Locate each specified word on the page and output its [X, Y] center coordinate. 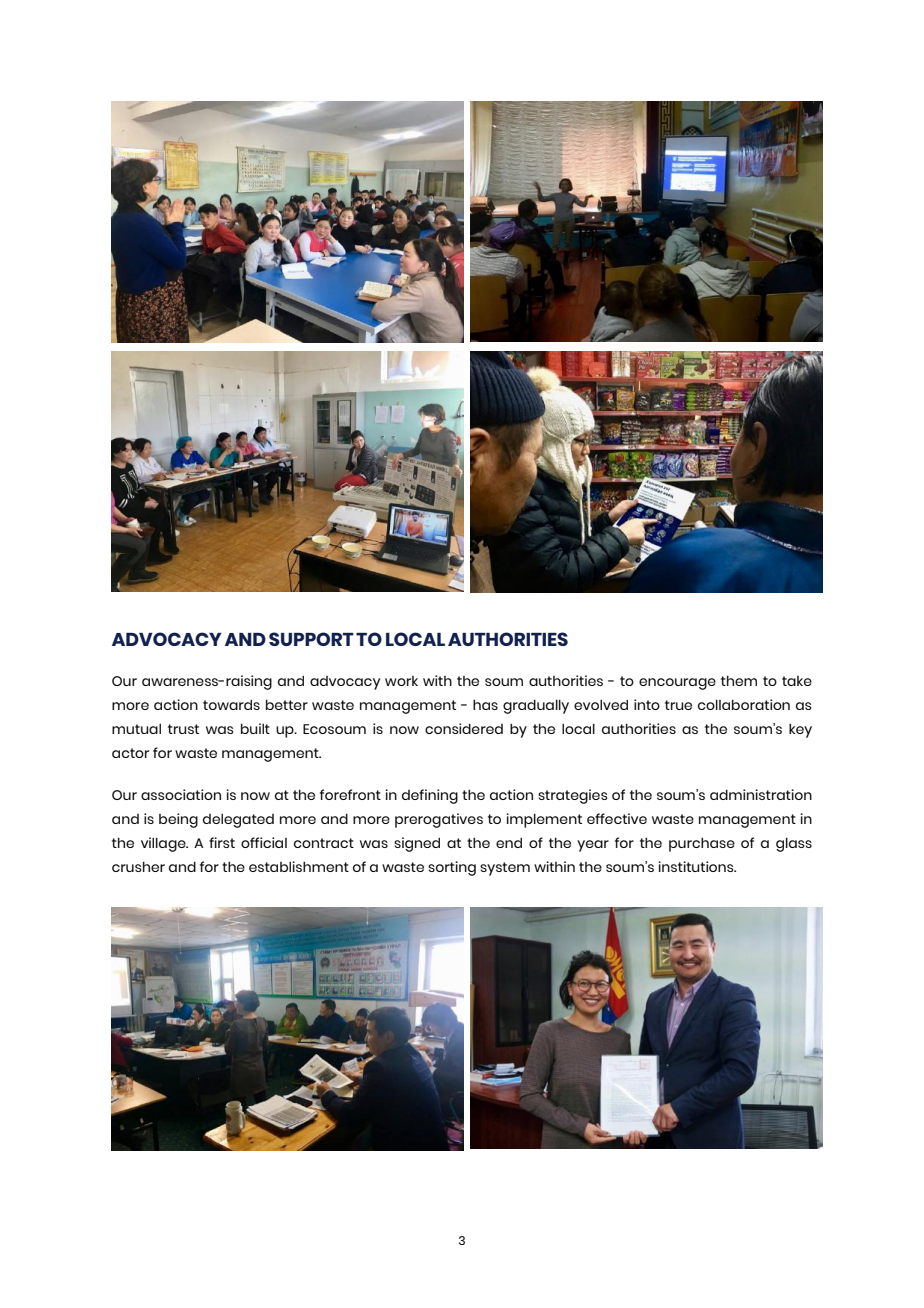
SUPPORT [311, 639]
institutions [697, 866]
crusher [138, 866]
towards [231, 704]
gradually [536, 706]
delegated [238, 820]
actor [130, 753]
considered [464, 728]
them [739, 680]
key [800, 730]
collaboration [744, 704]
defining [430, 796]
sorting [452, 868]
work [401, 681]
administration [761, 794]
